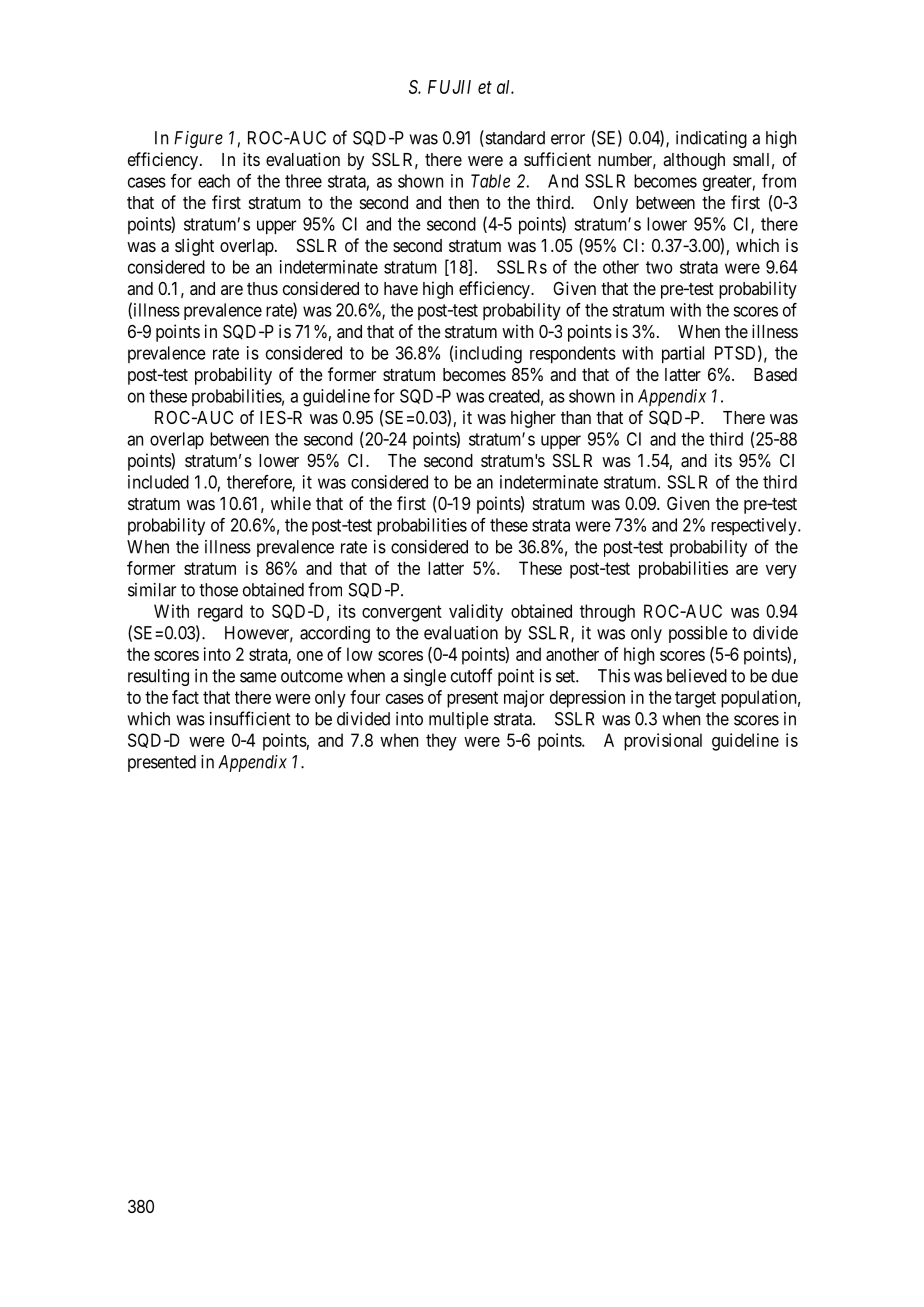 The height and width of the image is (1307, 924). Describe the element at coordinates (711, 139) in the image. I see `indicating` at that location.
